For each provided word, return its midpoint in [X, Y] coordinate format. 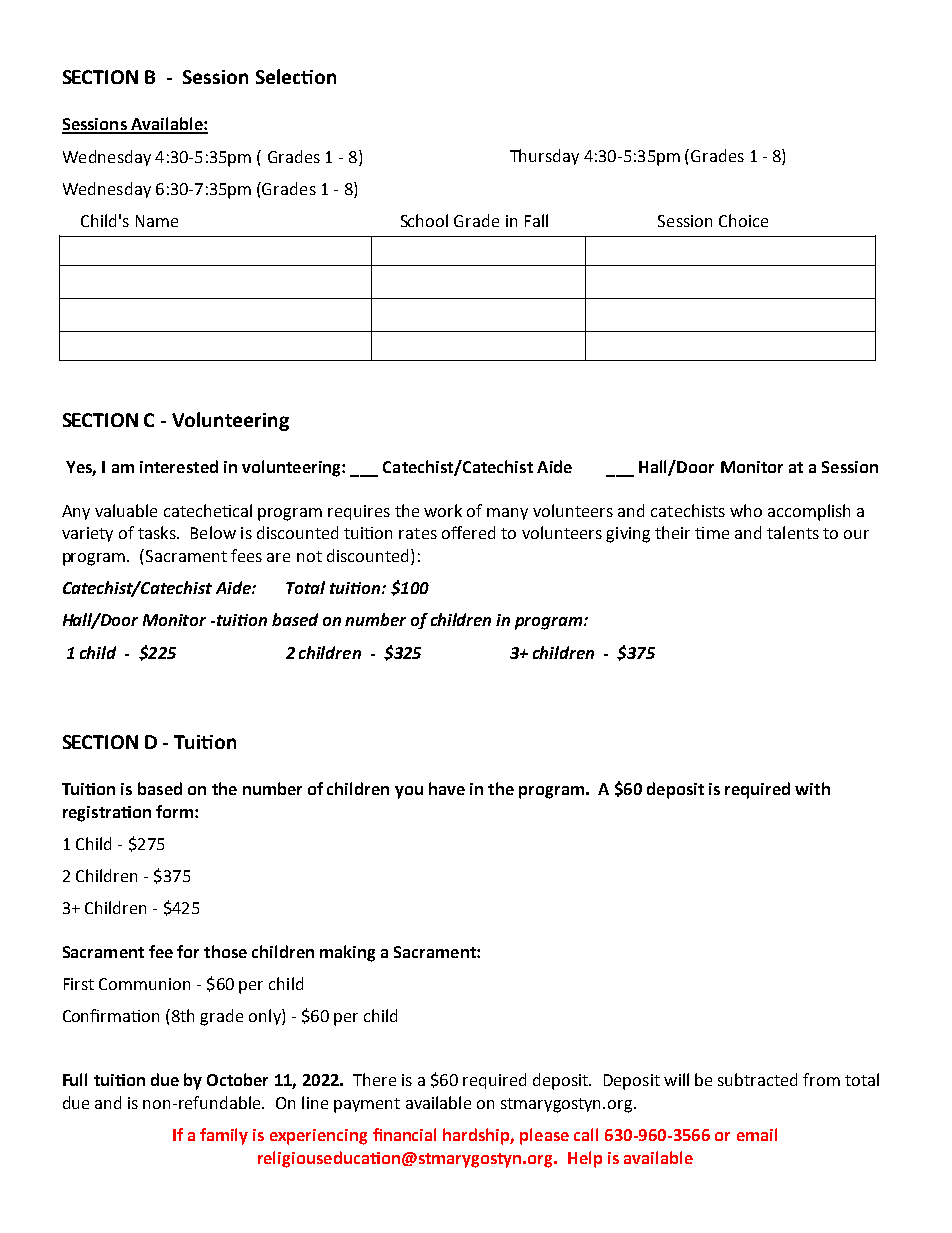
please [544, 1136]
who [746, 510]
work [443, 510]
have [447, 788]
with [812, 788]
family [224, 1136]
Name [157, 221]
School [424, 220]
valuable [126, 510]
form [174, 811]
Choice [743, 220]
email [757, 1134]
